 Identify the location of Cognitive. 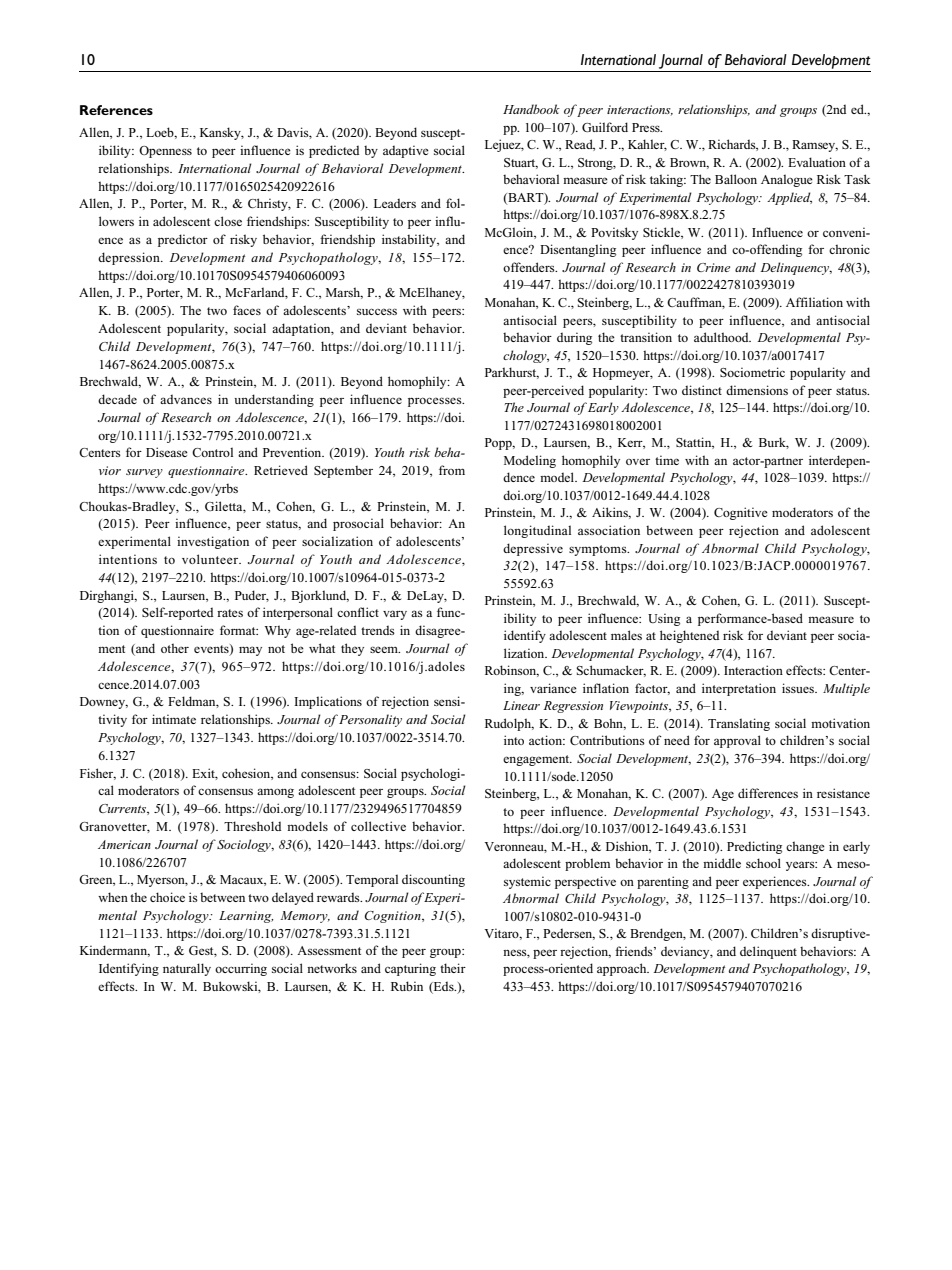
(741, 513).
